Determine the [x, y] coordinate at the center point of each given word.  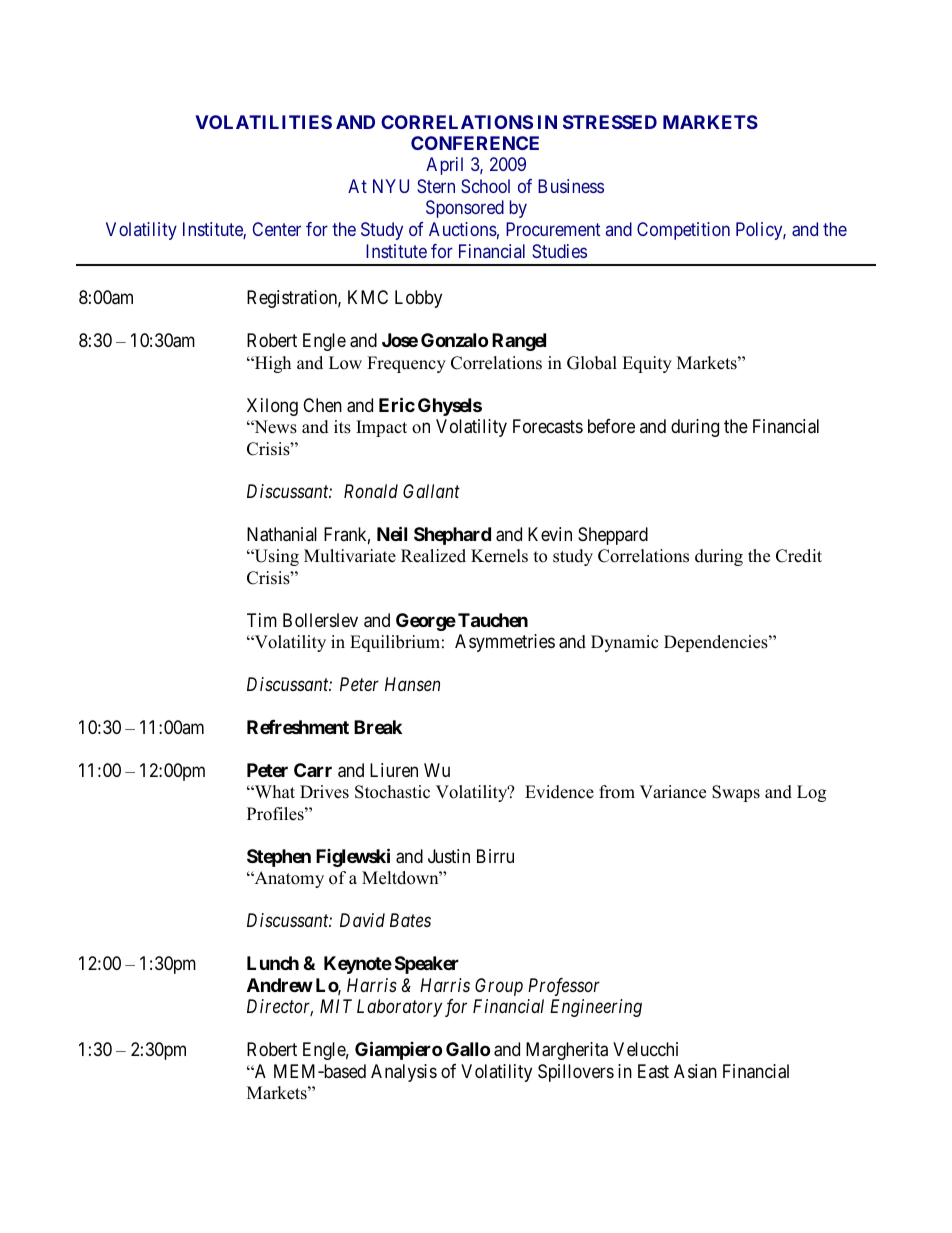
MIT [336, 1006]
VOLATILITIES [263, 122]
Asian [695, 1071]
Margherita [567, 1051]
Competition [683, 231]
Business [571, 186]
